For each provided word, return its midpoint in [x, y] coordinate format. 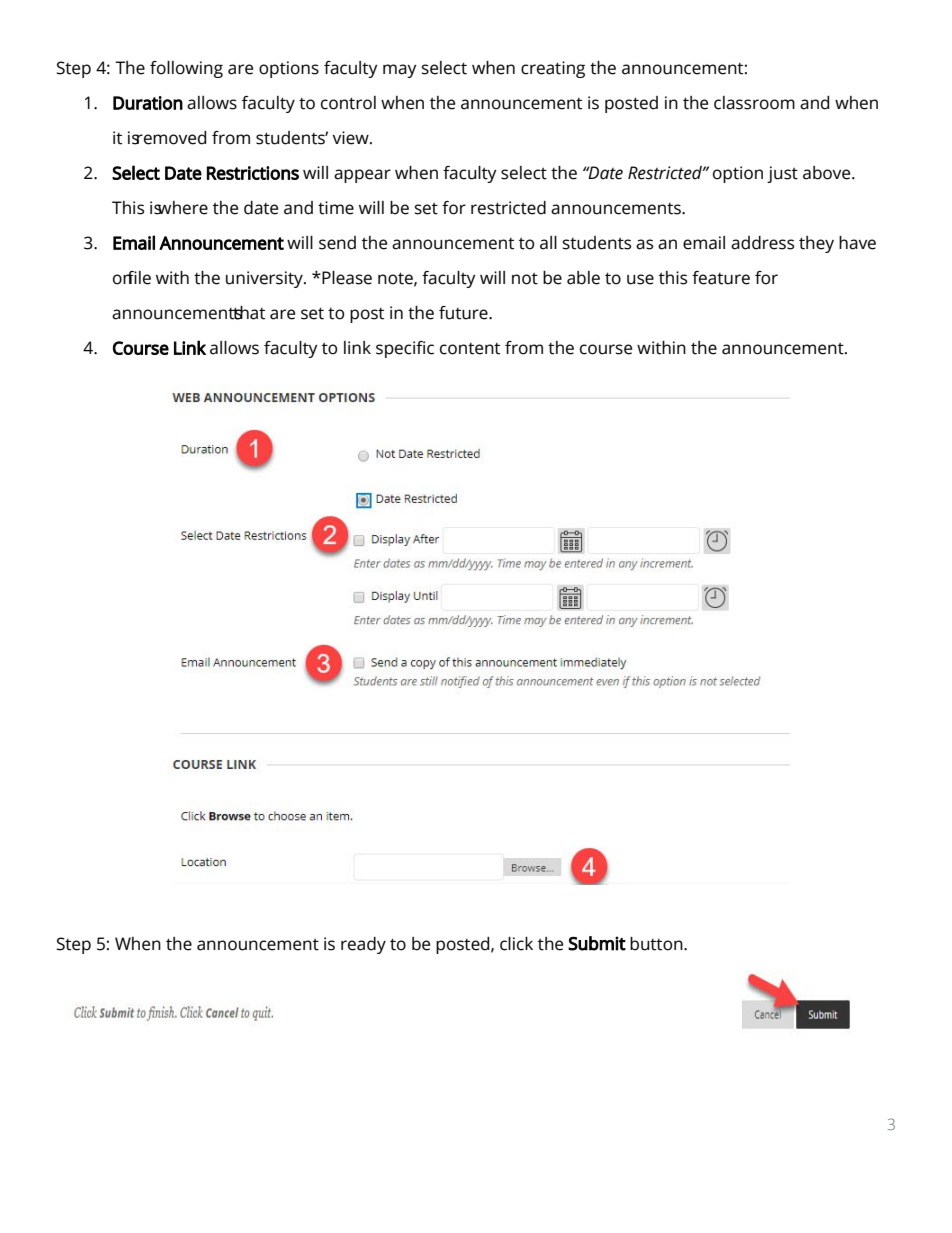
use [640, 279]
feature [721, 278]
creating [553, 69]
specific [405, 349]
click [516, 944]
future [464, 313]
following [186, 69]
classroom [754, 103]
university [265, 279]
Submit [597, 943]
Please [346, 278]
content [470, 349]
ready [363, 945]
